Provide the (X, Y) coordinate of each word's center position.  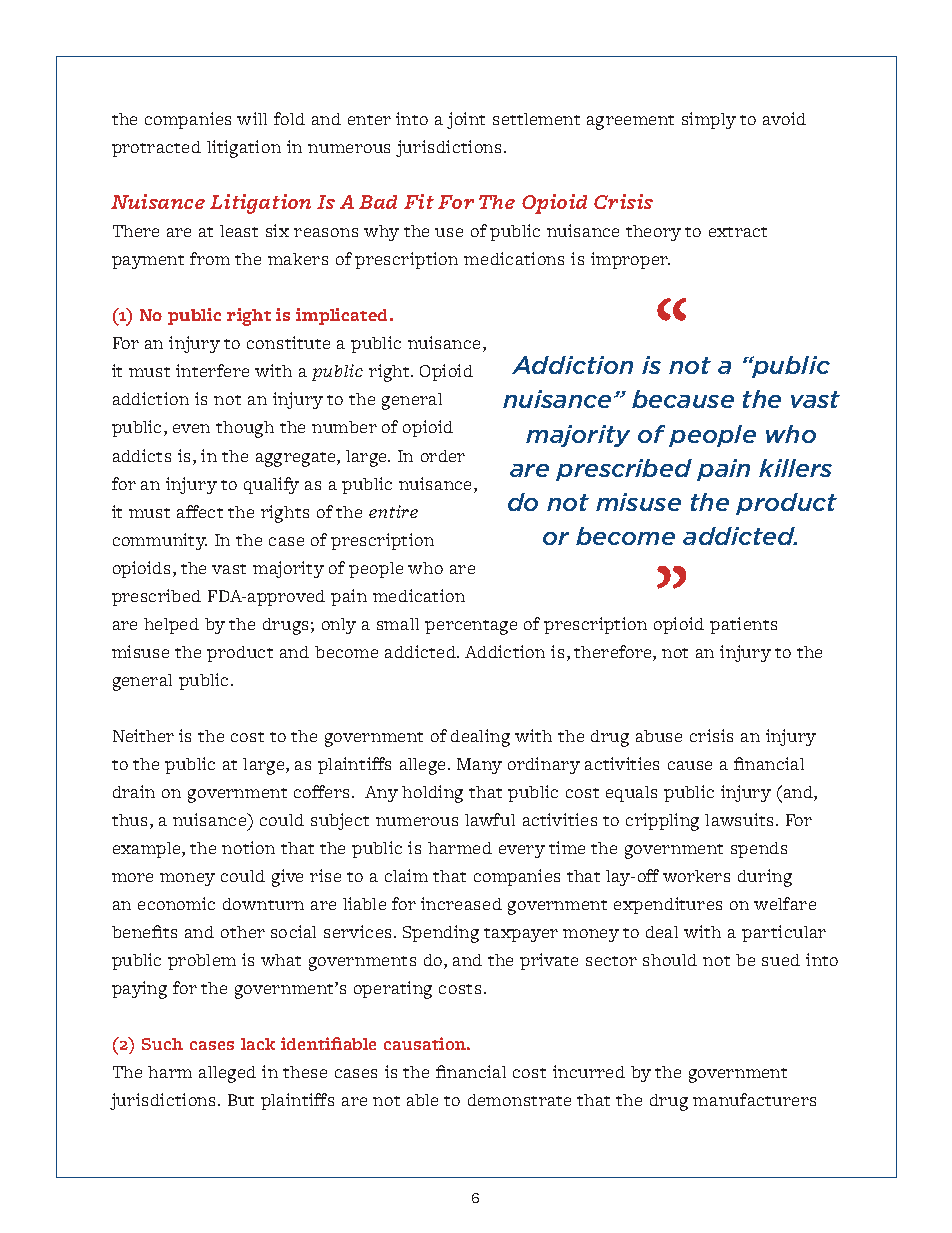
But (241, 1100)
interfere (212, 370)
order (443, 456)
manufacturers (754, 1099)
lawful (490, 819)
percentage (471, 627)
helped (171, 626)
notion (248, 847)
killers (795, 468)
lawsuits (741, 819)
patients (743, 625)
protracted (156, 149)
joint (466, 120)
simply (709, 120)
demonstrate (519, 1100)
